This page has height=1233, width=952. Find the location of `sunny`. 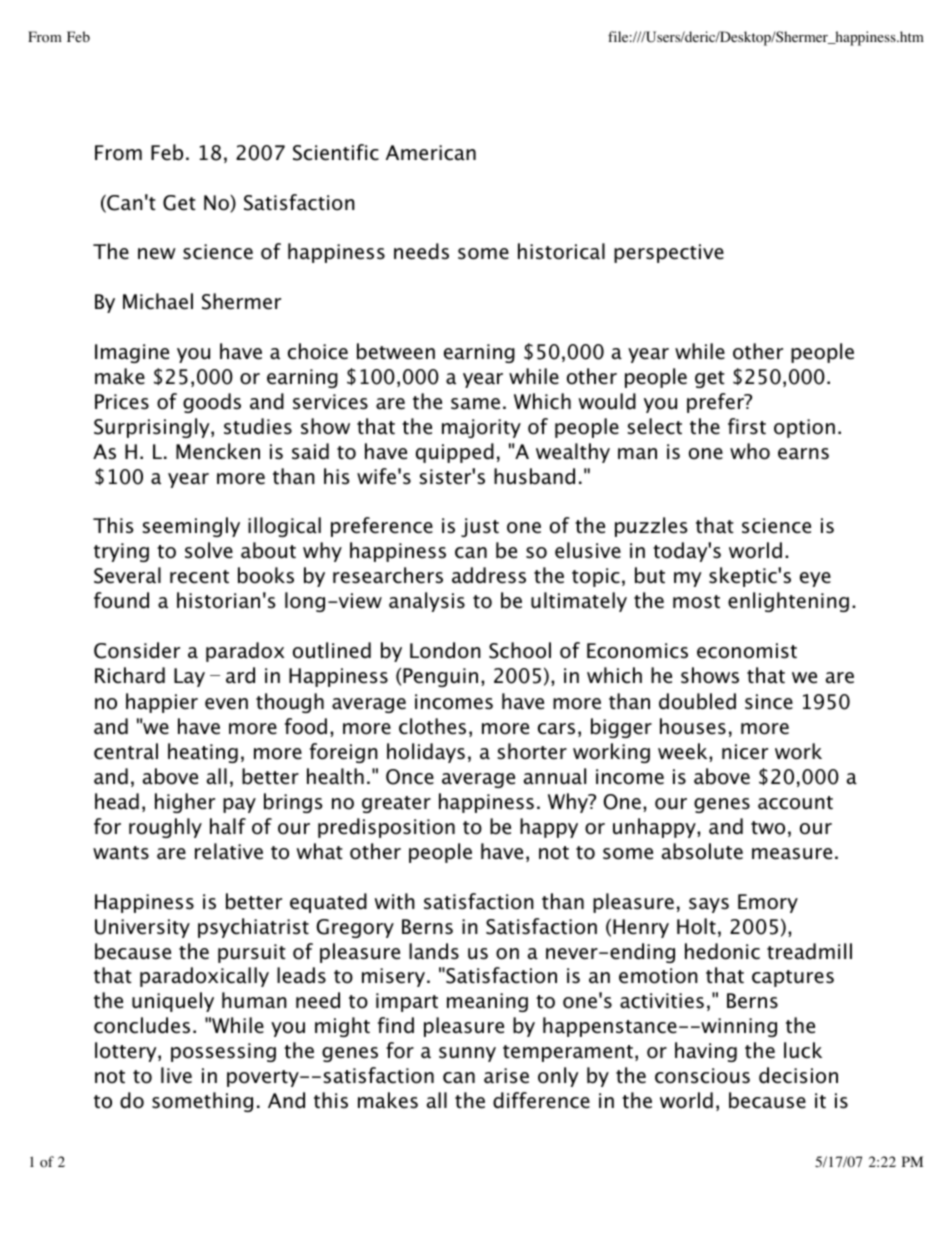

sunny is located at coordinates (467, 1054).
